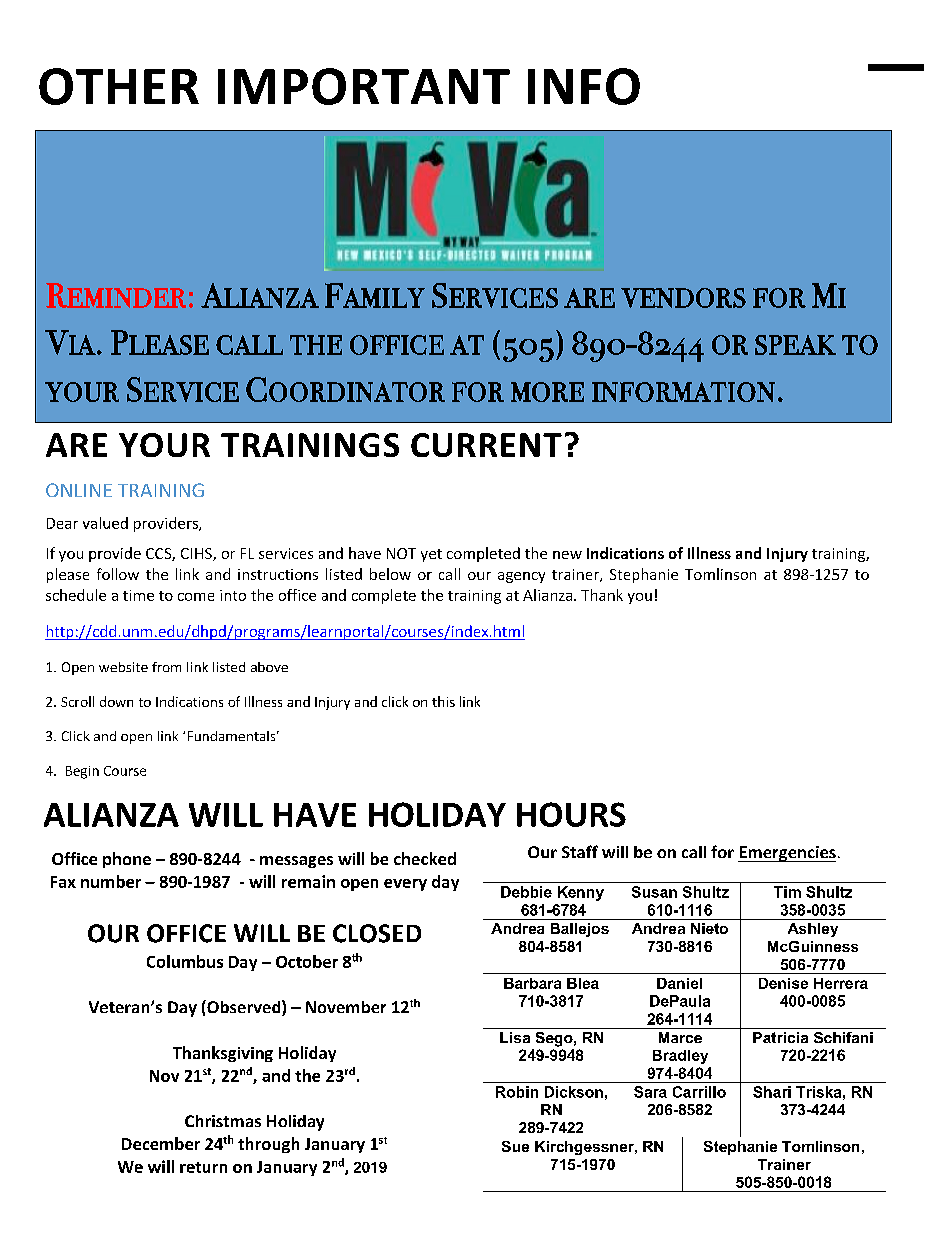 Image resolution: width=952 pixels, height=1233 pixels. I want to click on VENDORS, so click(683, 298).
